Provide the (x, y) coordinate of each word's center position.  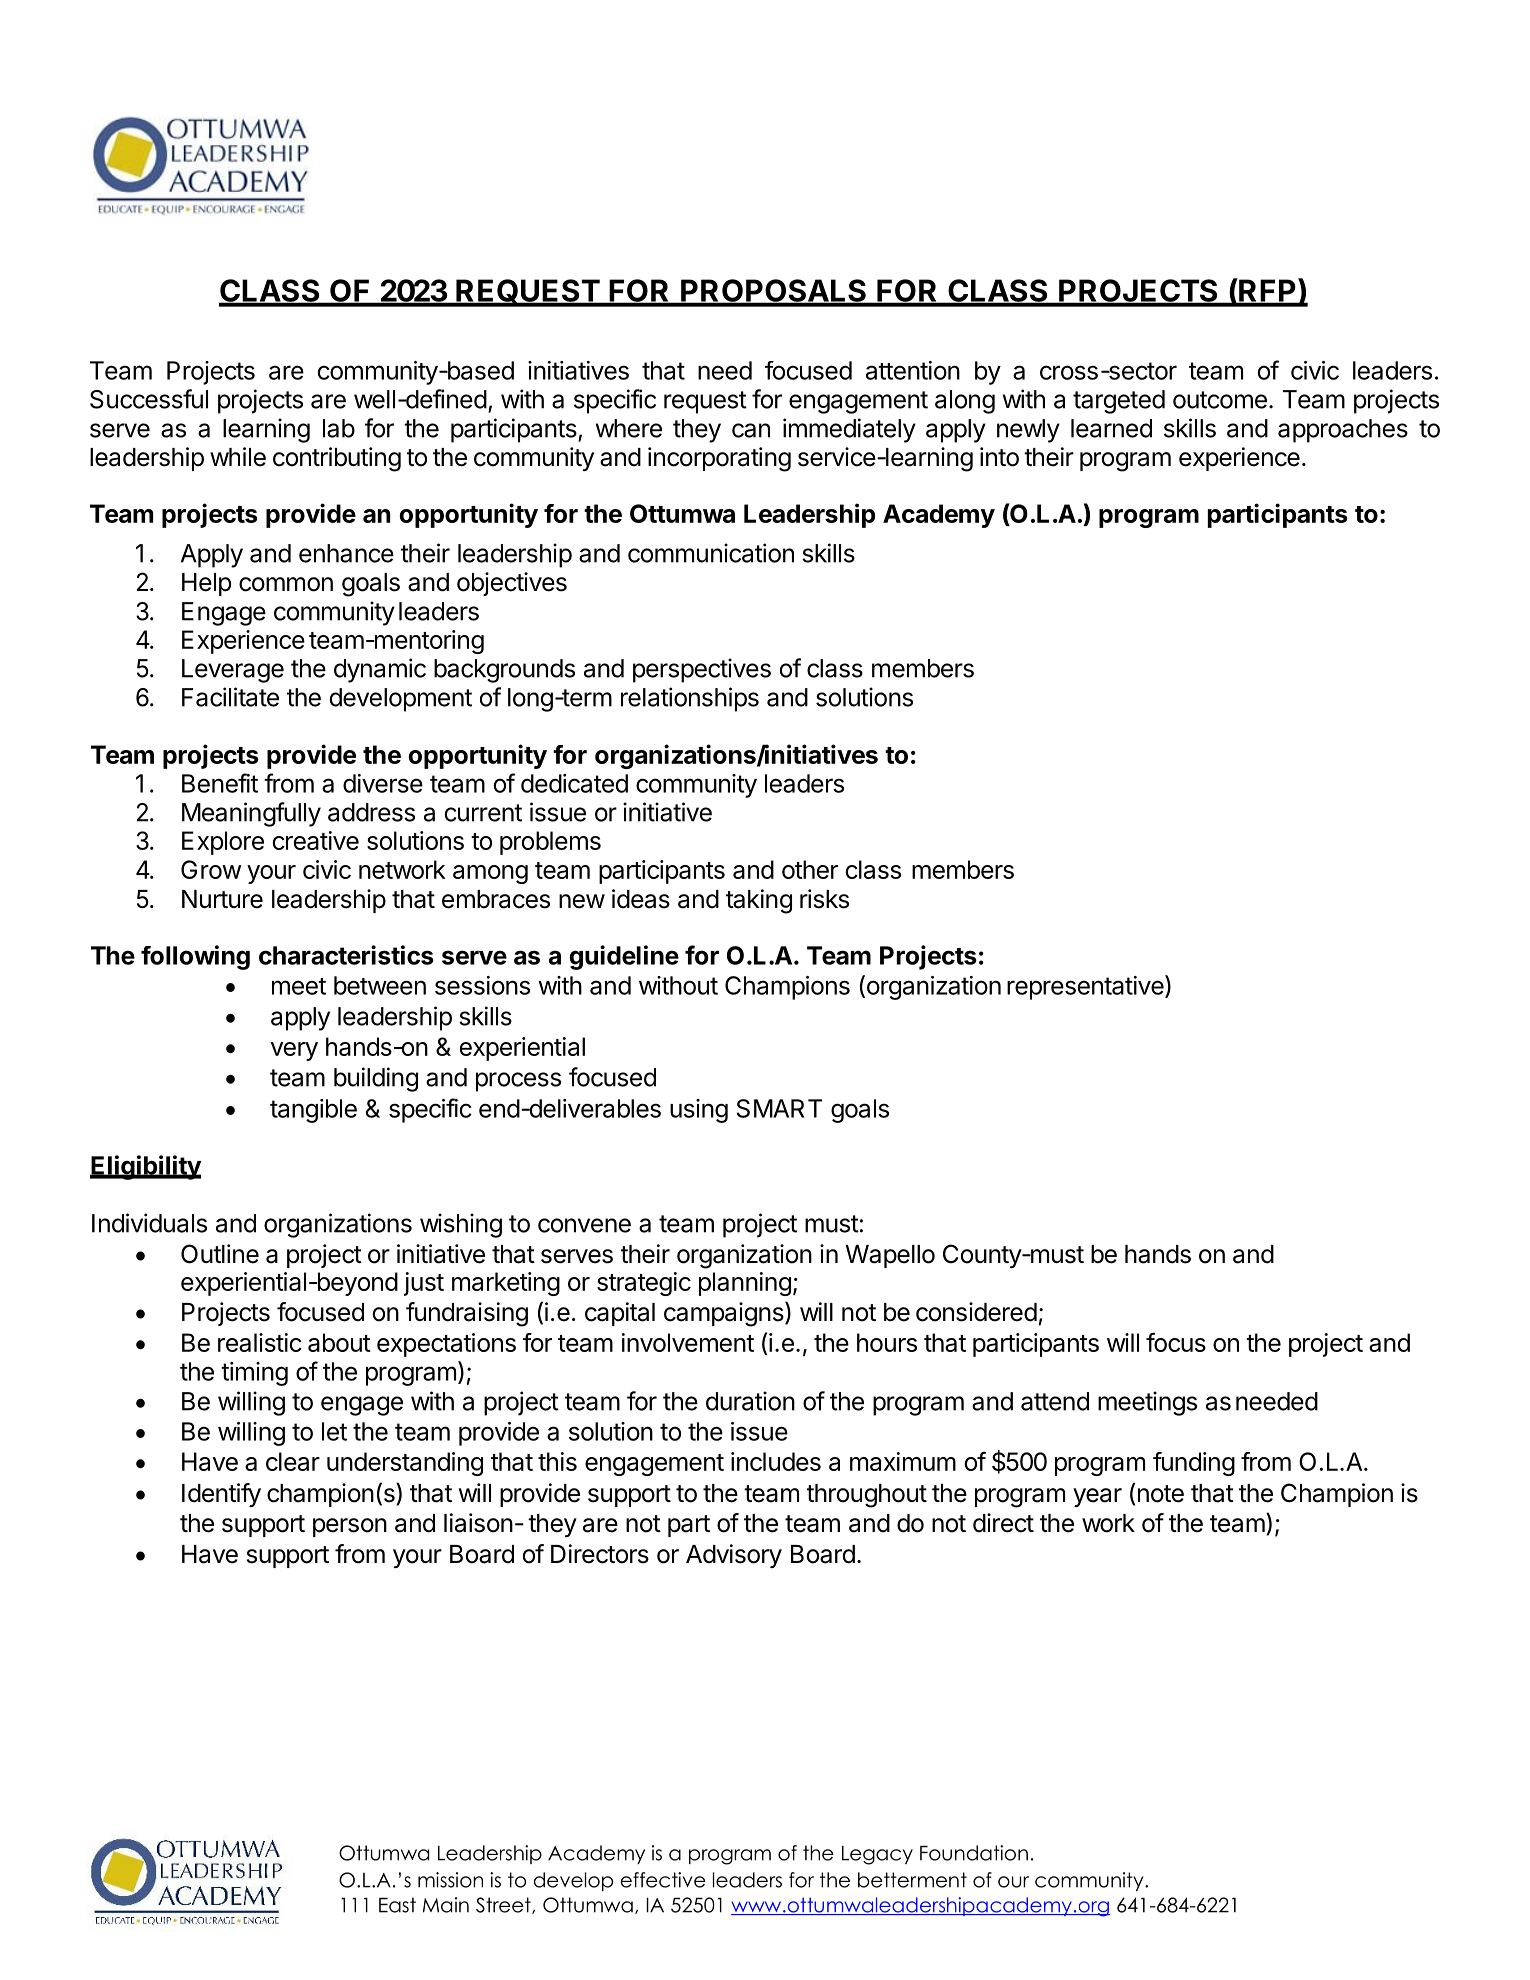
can (751, 430)
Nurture (222, 899)
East (397, 1905)
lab (339, 428)
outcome (1220, 400)
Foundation (974, 1853)
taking (759, 901)
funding (1194, 1464)
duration (750, 1401)
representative (1085, 988)
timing (254, 1374)
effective (663, 1880)
